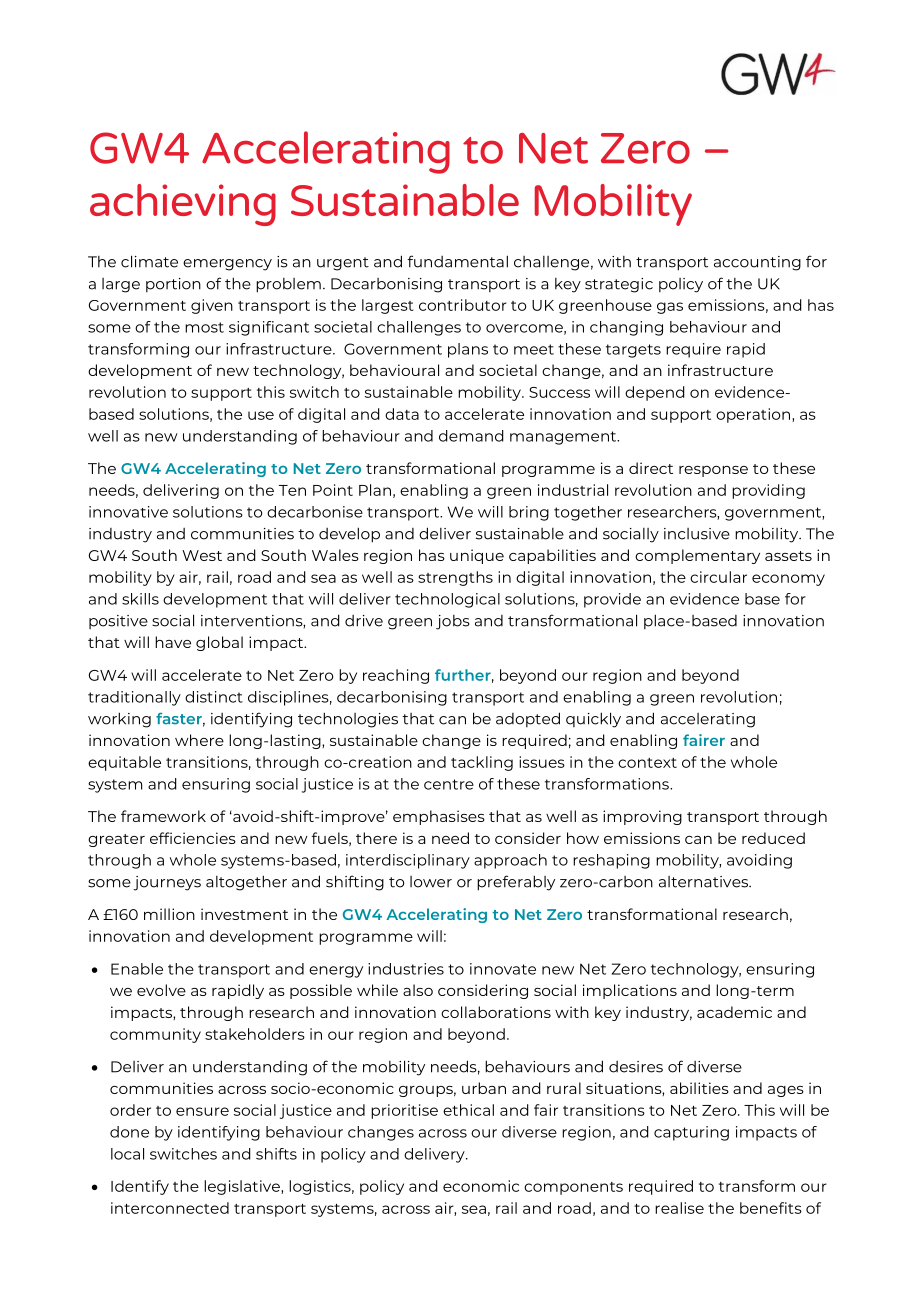  What do you see at coordinates (396, 676) in the screenshot?
I see `reaching` at bounding box center [396, 676].
